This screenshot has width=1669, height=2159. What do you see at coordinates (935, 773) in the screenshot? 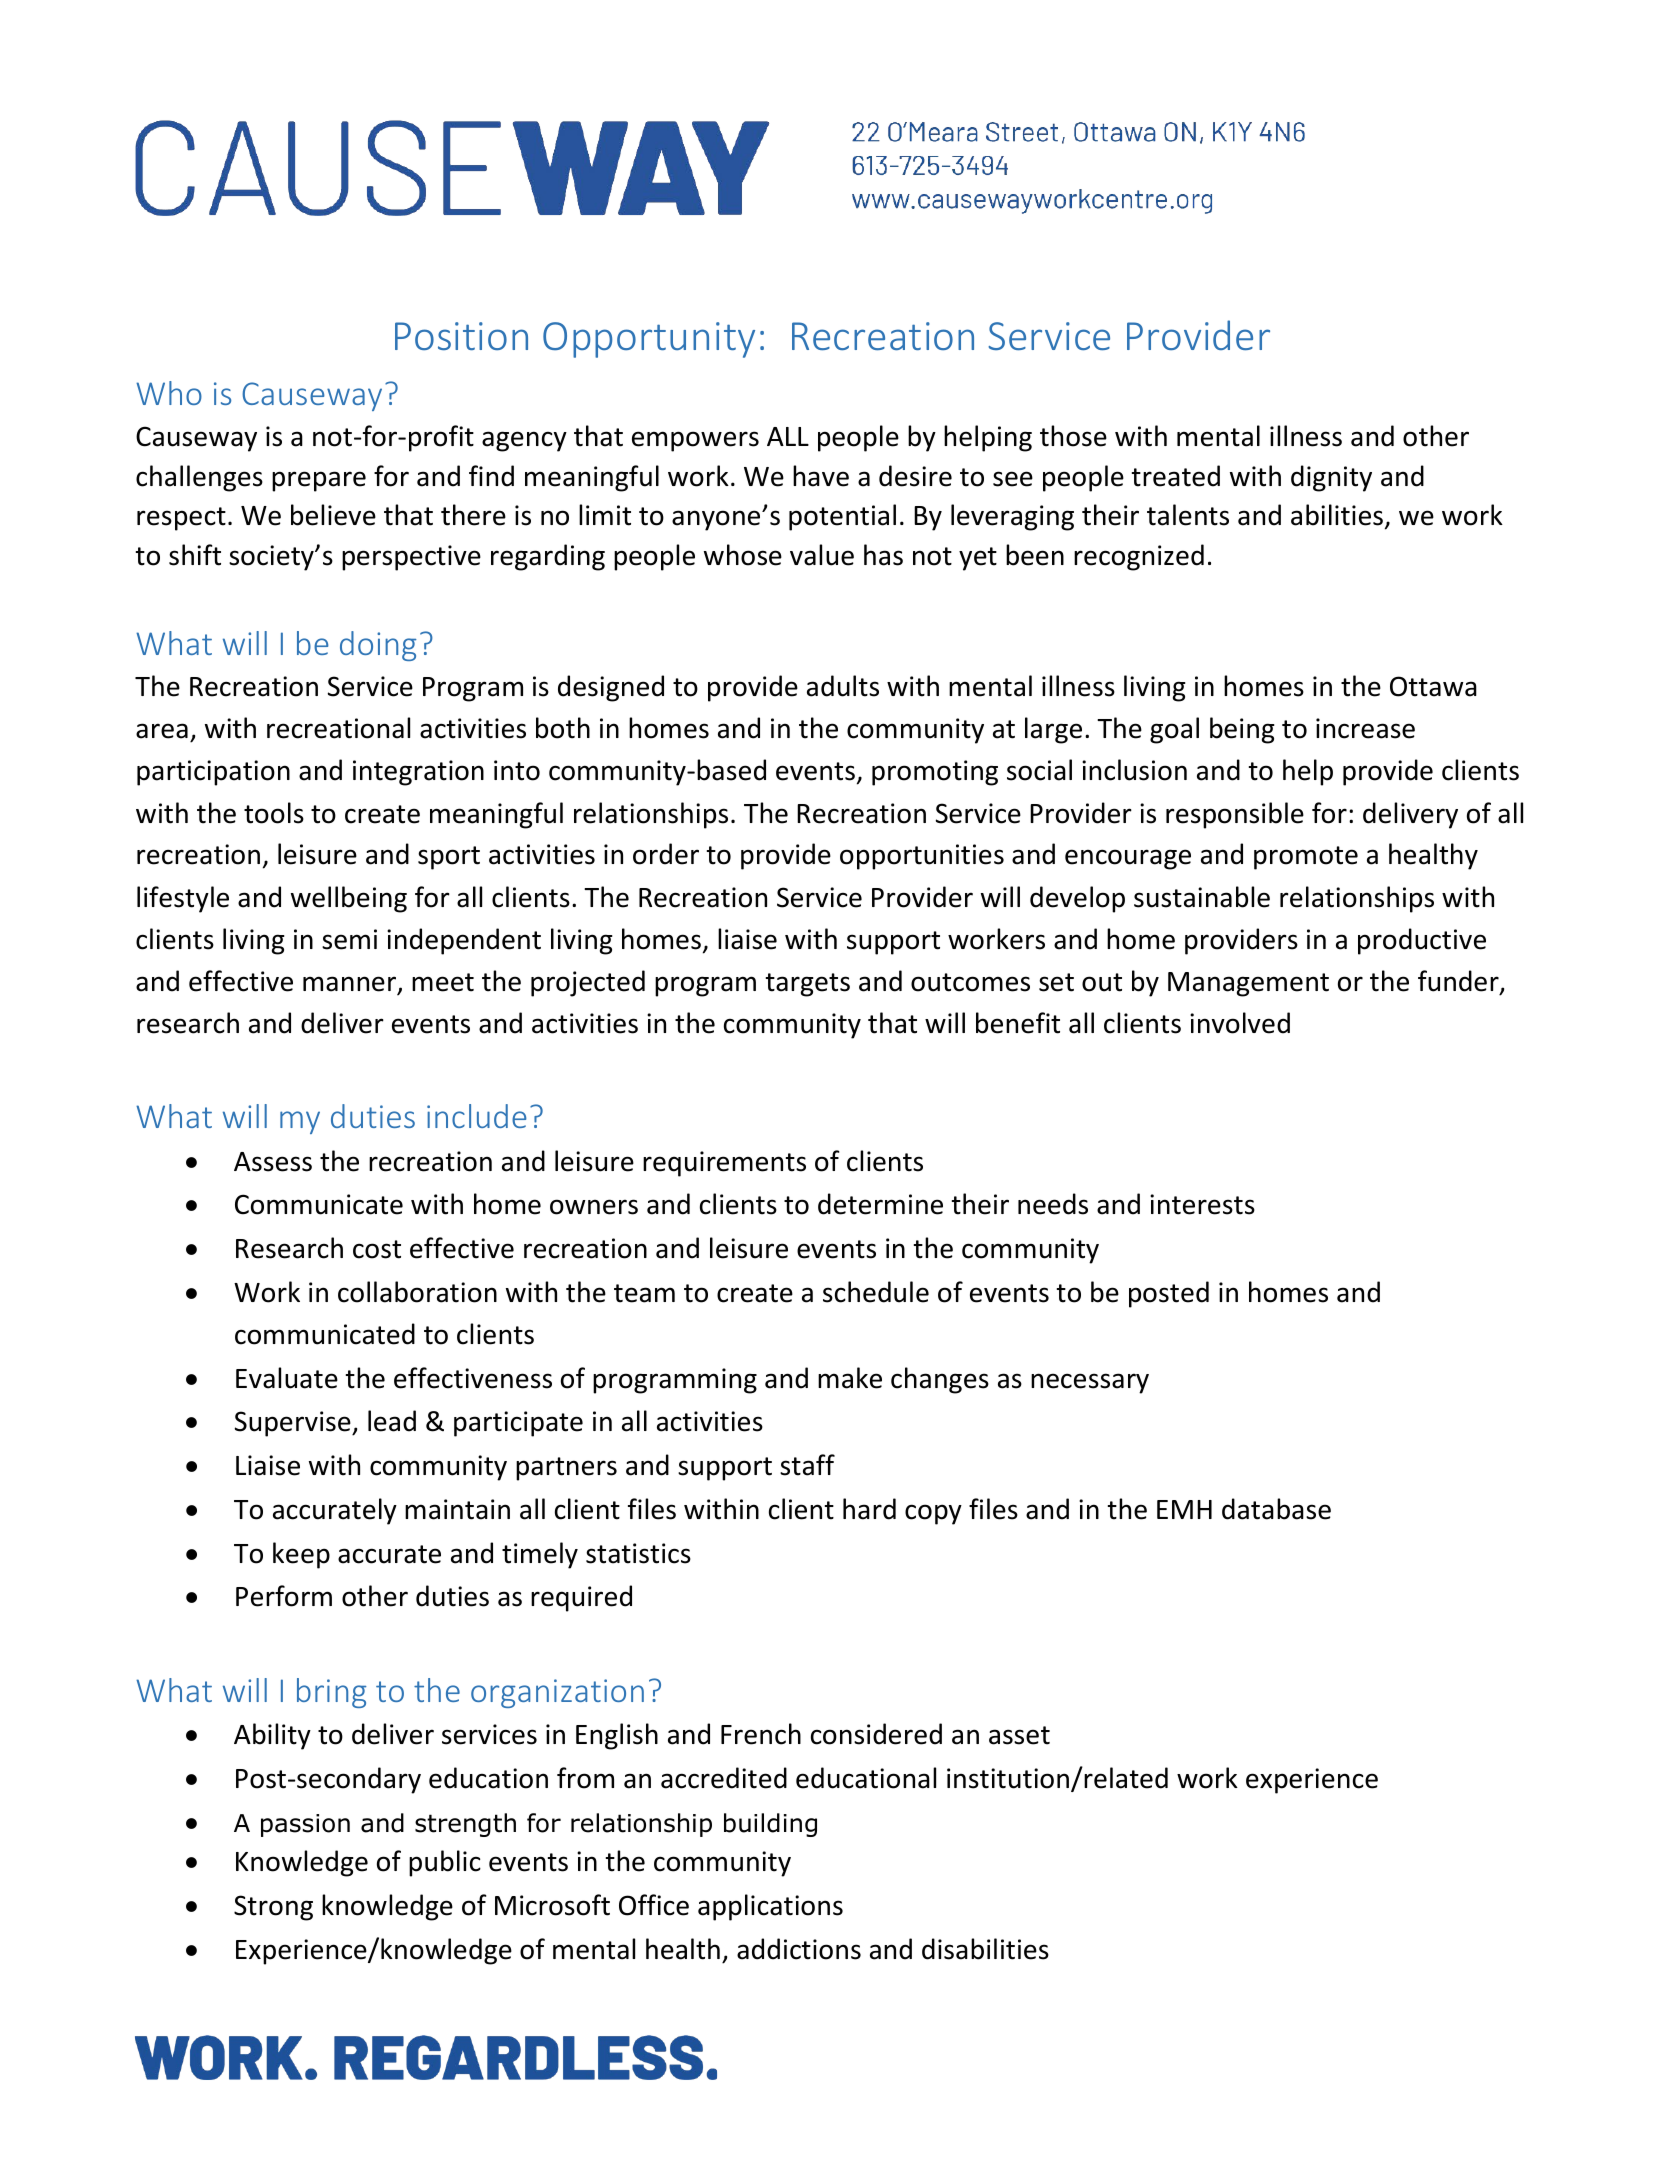
I see `promoting` at bounding box center [935, 773].
